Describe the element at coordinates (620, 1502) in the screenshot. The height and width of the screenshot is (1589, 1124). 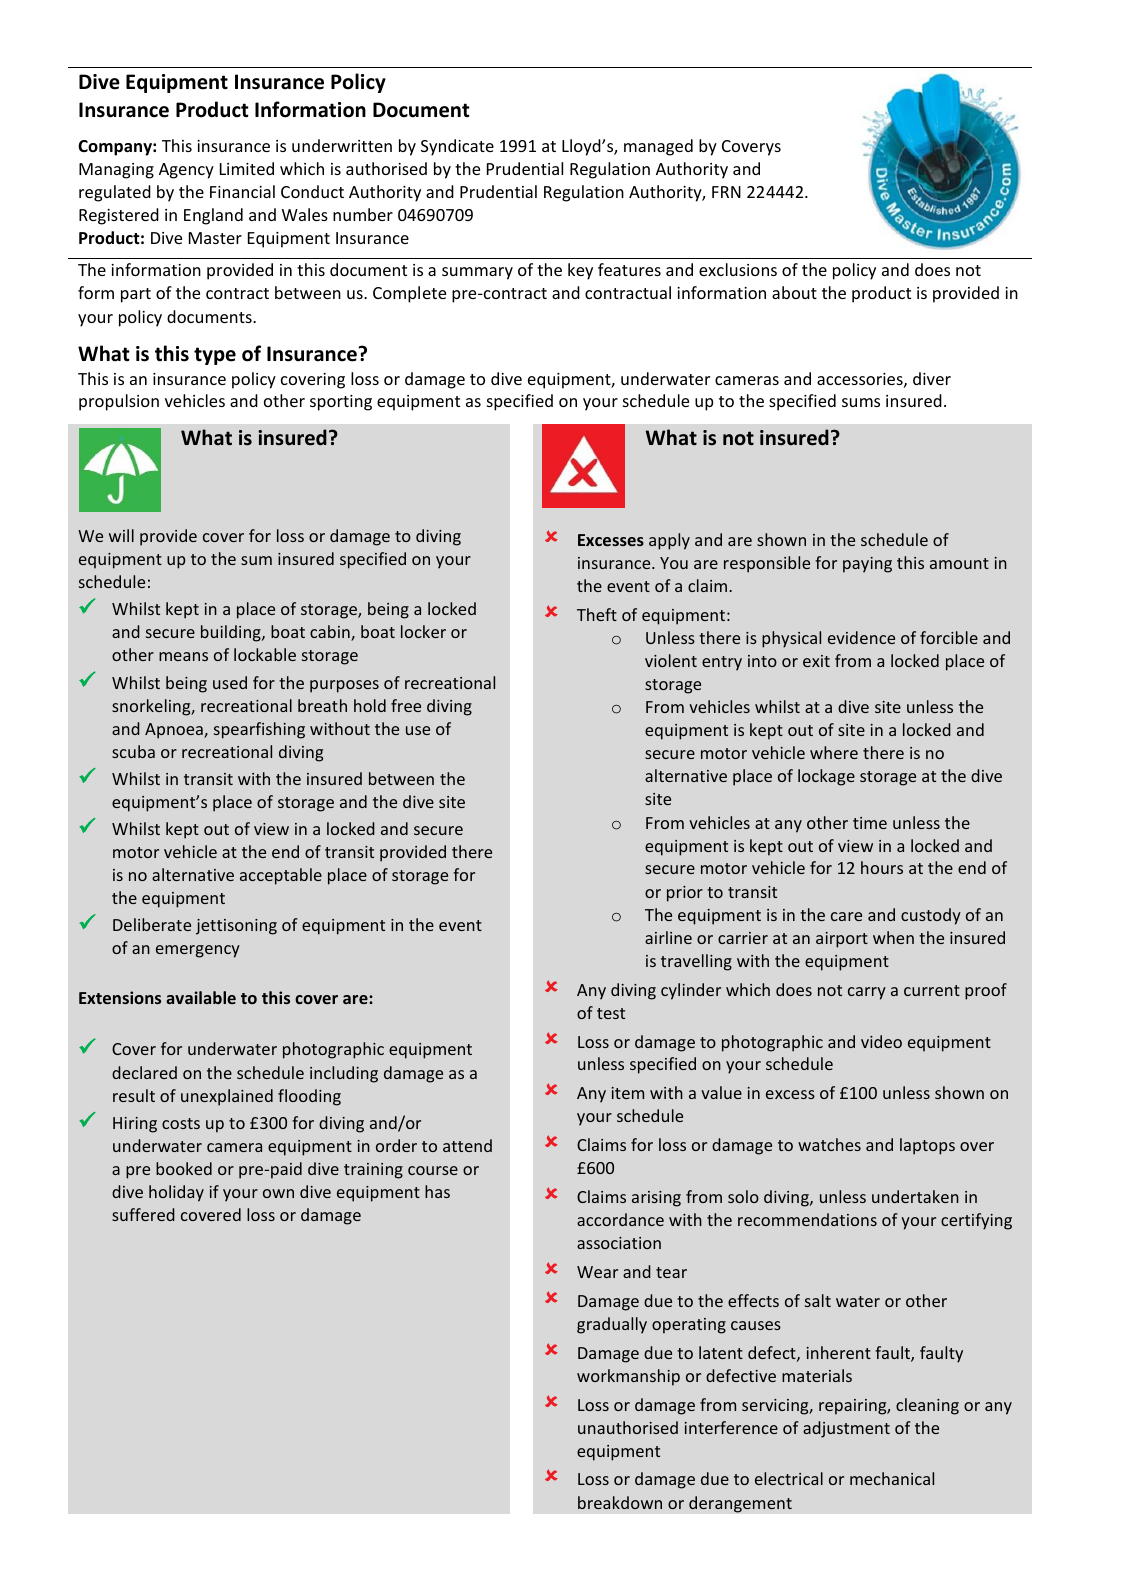
I see `breakdown` at that location.
